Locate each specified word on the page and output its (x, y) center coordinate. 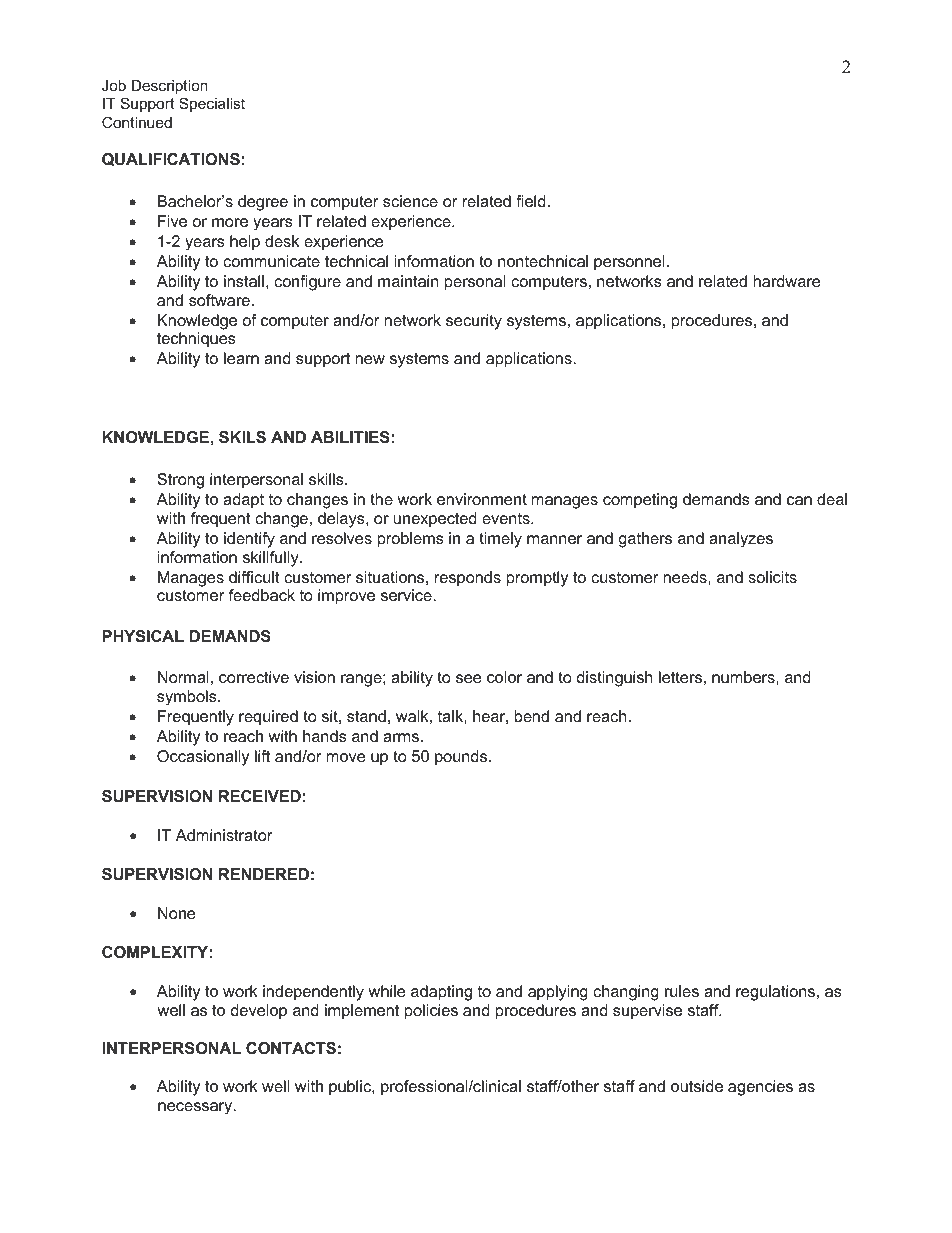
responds (468, 579)
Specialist (212, 104)
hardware (787, 281)
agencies (760, 1088)
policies (431, 1012)
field (531, 201)
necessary (196, 1108)
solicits (772, 577)
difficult (254, 577)
